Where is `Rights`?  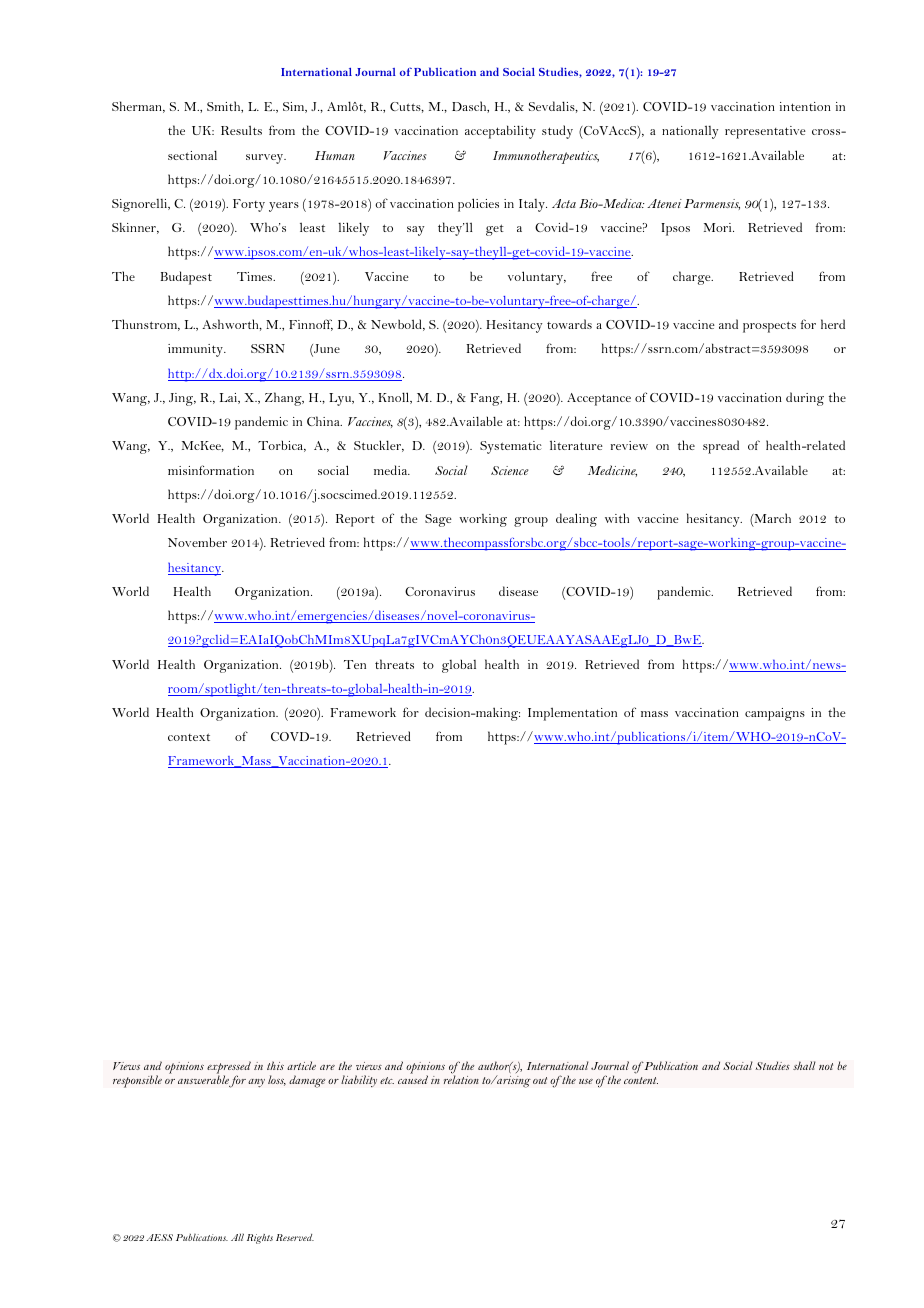
Rights is located at coordinates (260, 1239).
